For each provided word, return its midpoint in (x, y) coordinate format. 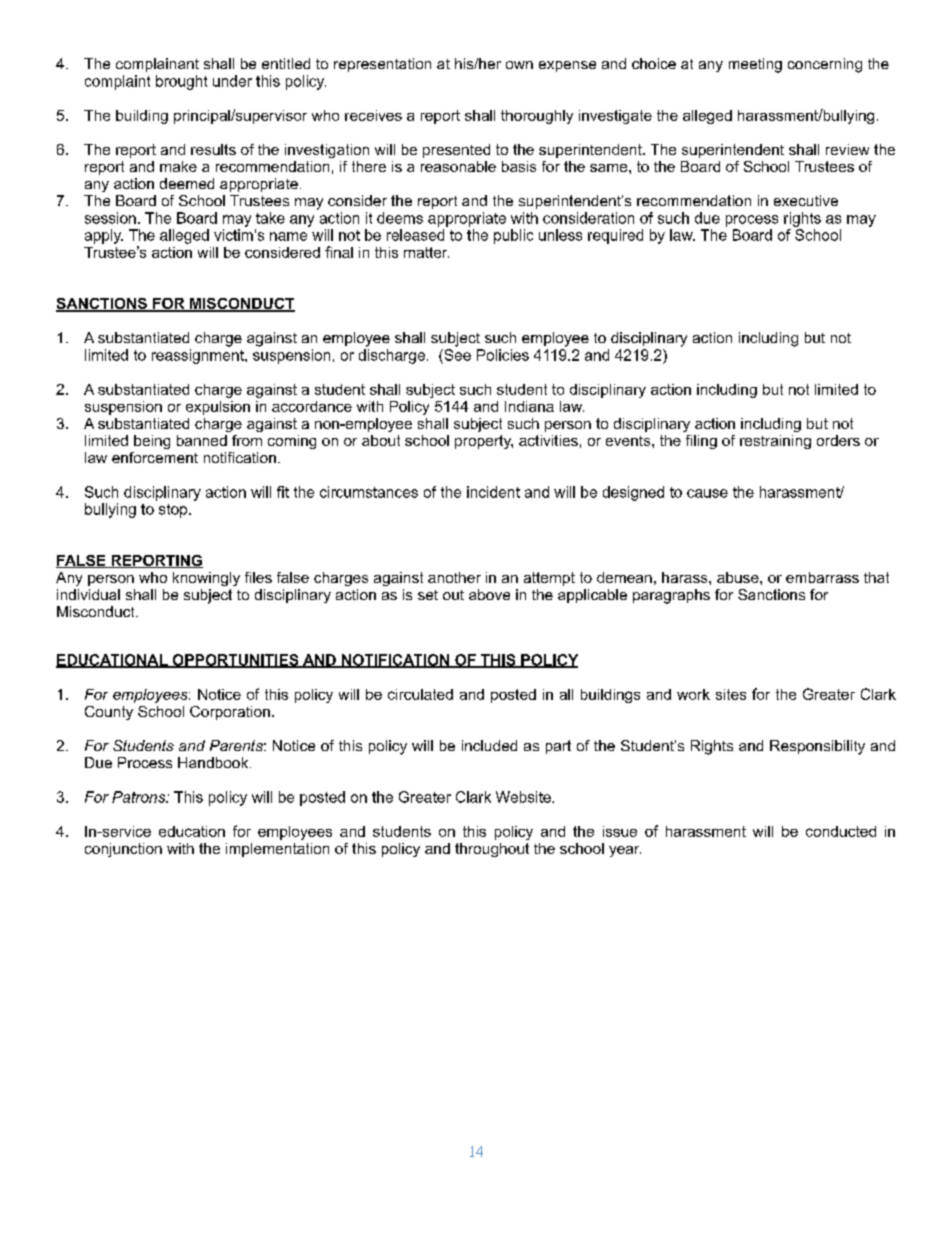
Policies (503, 355)
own (519, 65)
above (489, 594)
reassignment (199, 356)
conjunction (123, 850)
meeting (755, 65)
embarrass (822, 577)
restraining (775, 442)
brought (181, 82)
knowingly (206, 579)
